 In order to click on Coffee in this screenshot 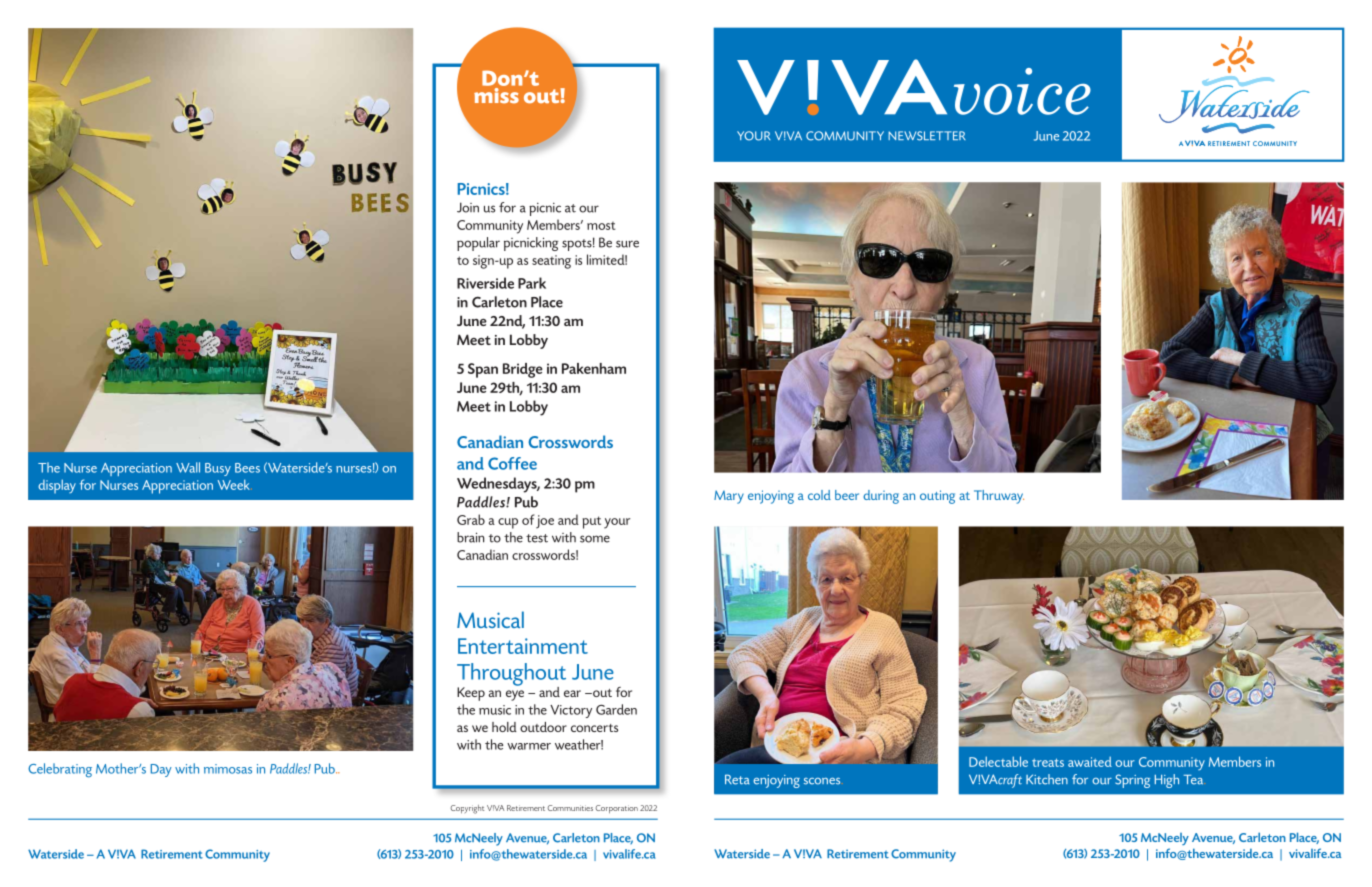, I will do `click(512, 463)`.
